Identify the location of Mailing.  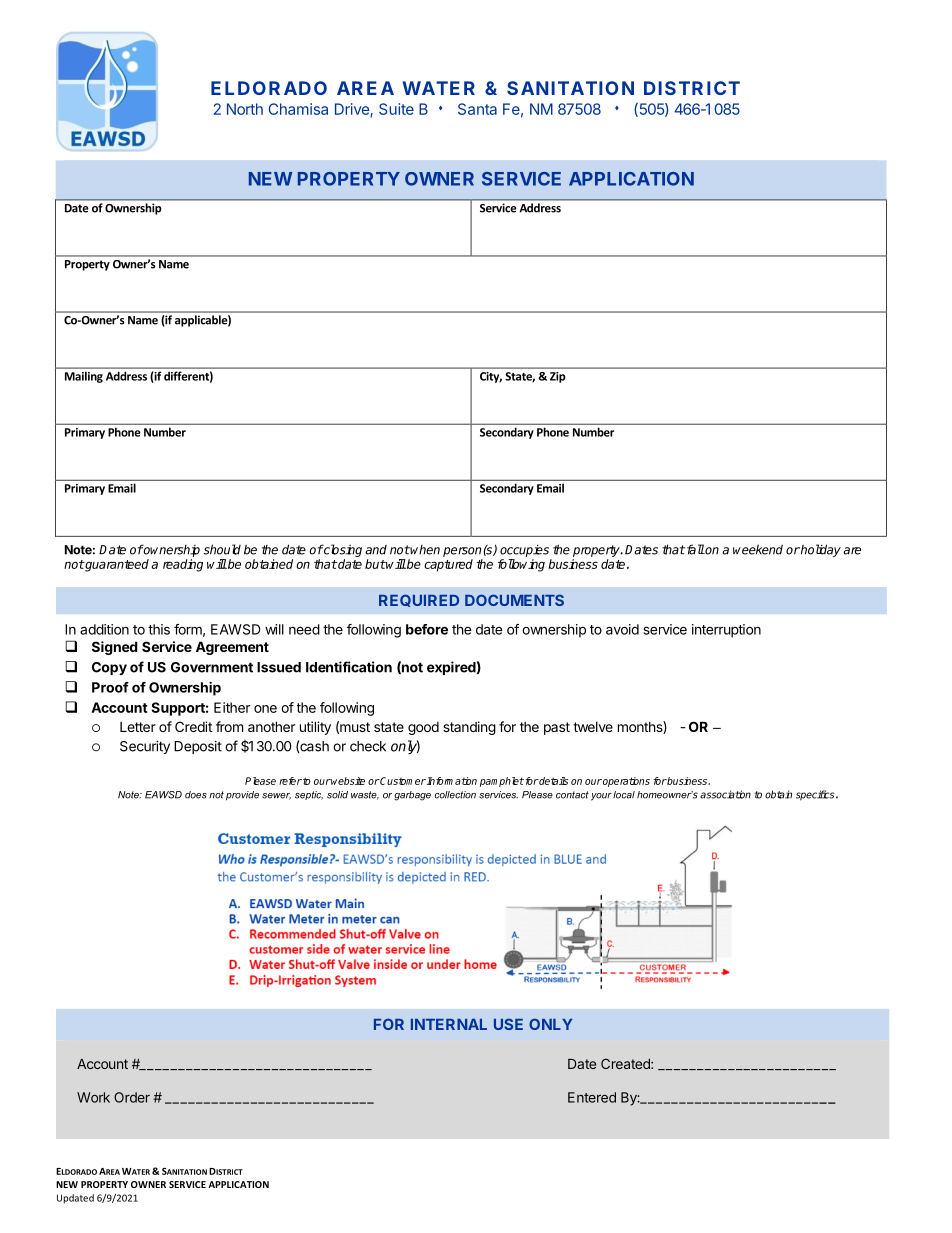
(84, 377).
